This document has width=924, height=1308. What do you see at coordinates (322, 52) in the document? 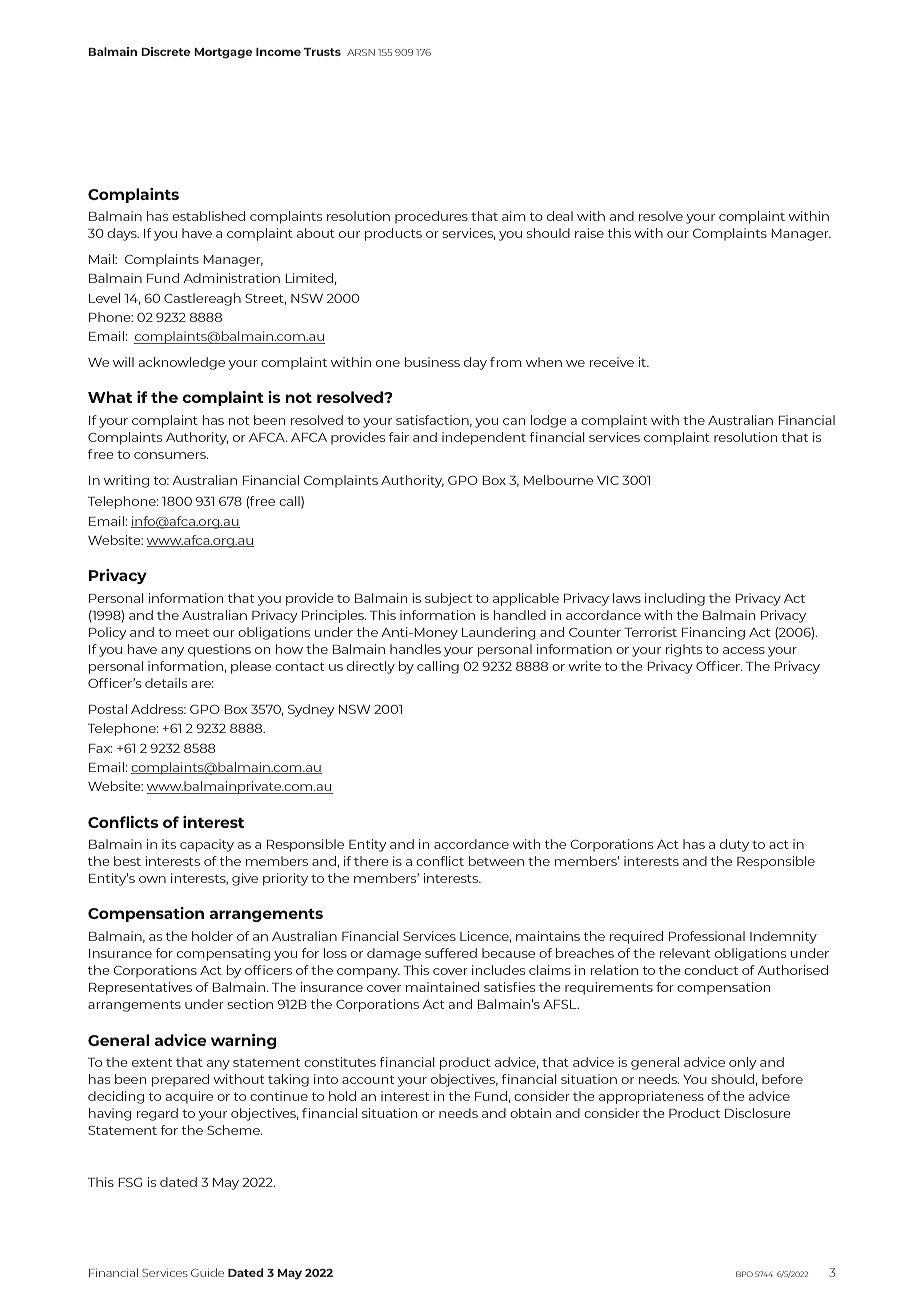
I see `Trusts` at bounding box center [322, 52].
